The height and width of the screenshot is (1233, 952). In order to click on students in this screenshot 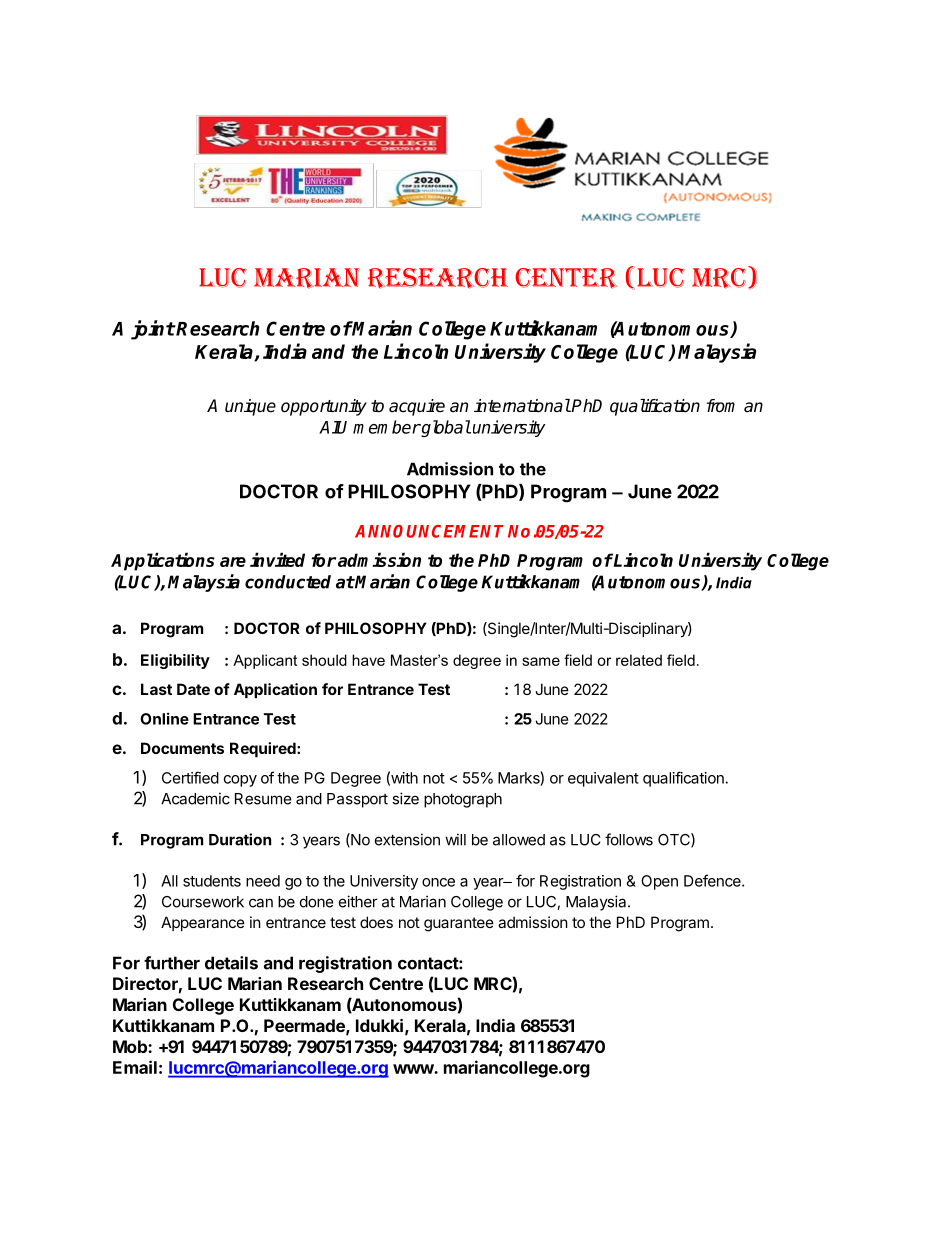, I will do `click(212, 881)`.
